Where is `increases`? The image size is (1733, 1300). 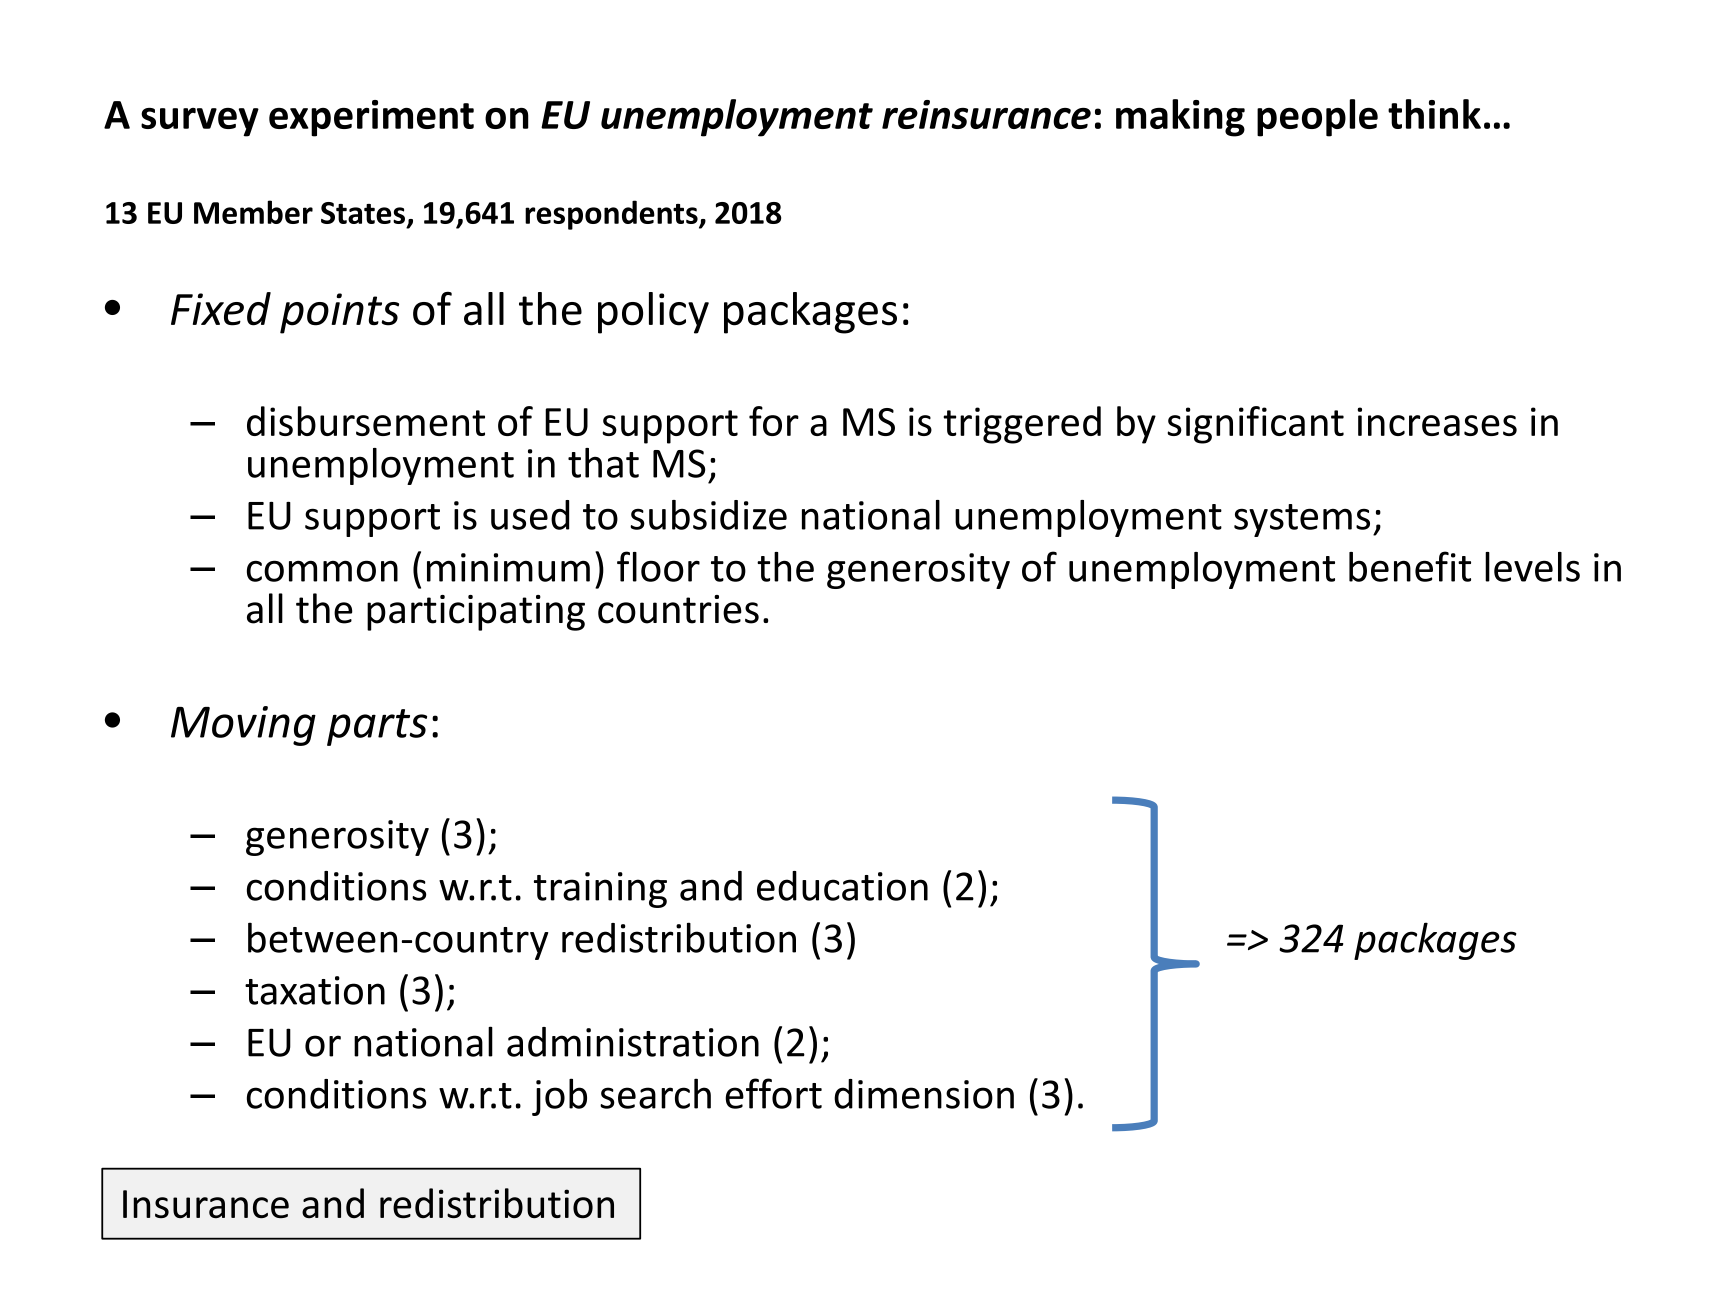 increases is located at coordinates (1437, 421).
